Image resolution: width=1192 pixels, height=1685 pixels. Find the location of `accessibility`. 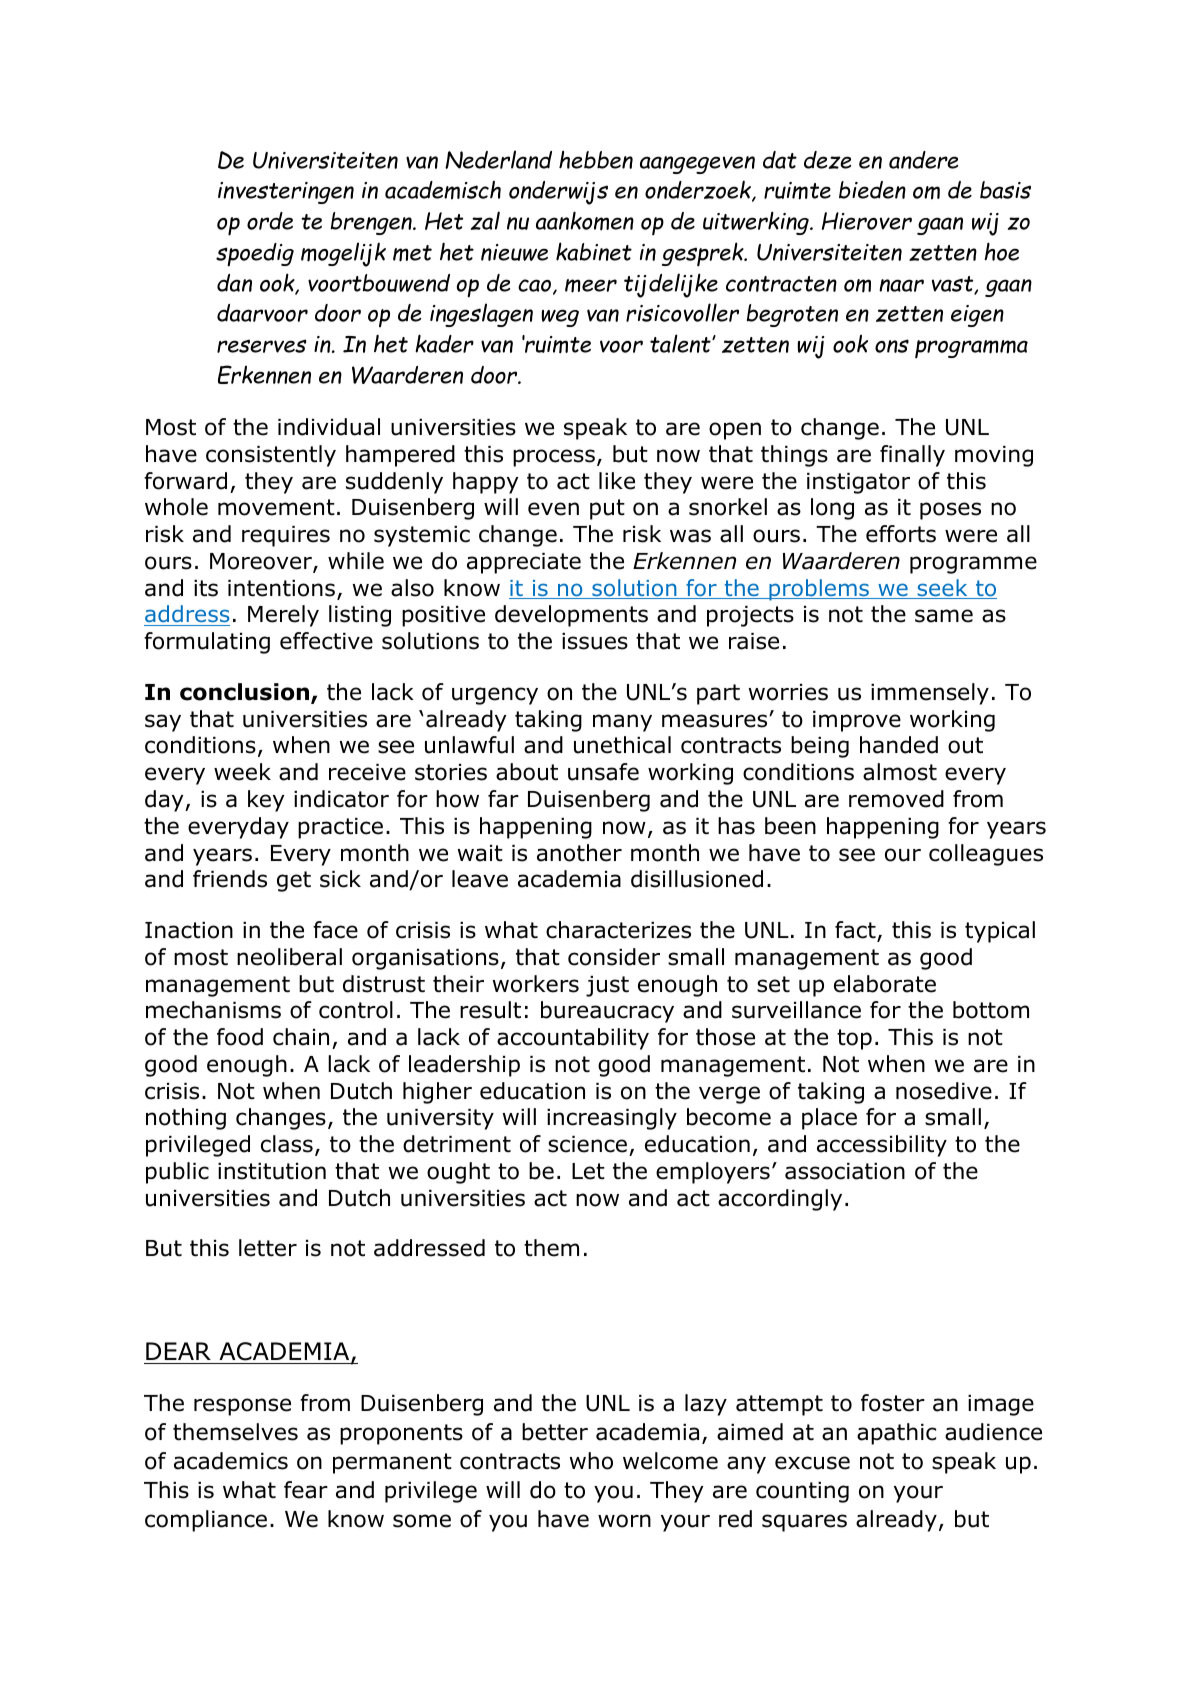

accessibility is located at coordinates (882, 1146).
